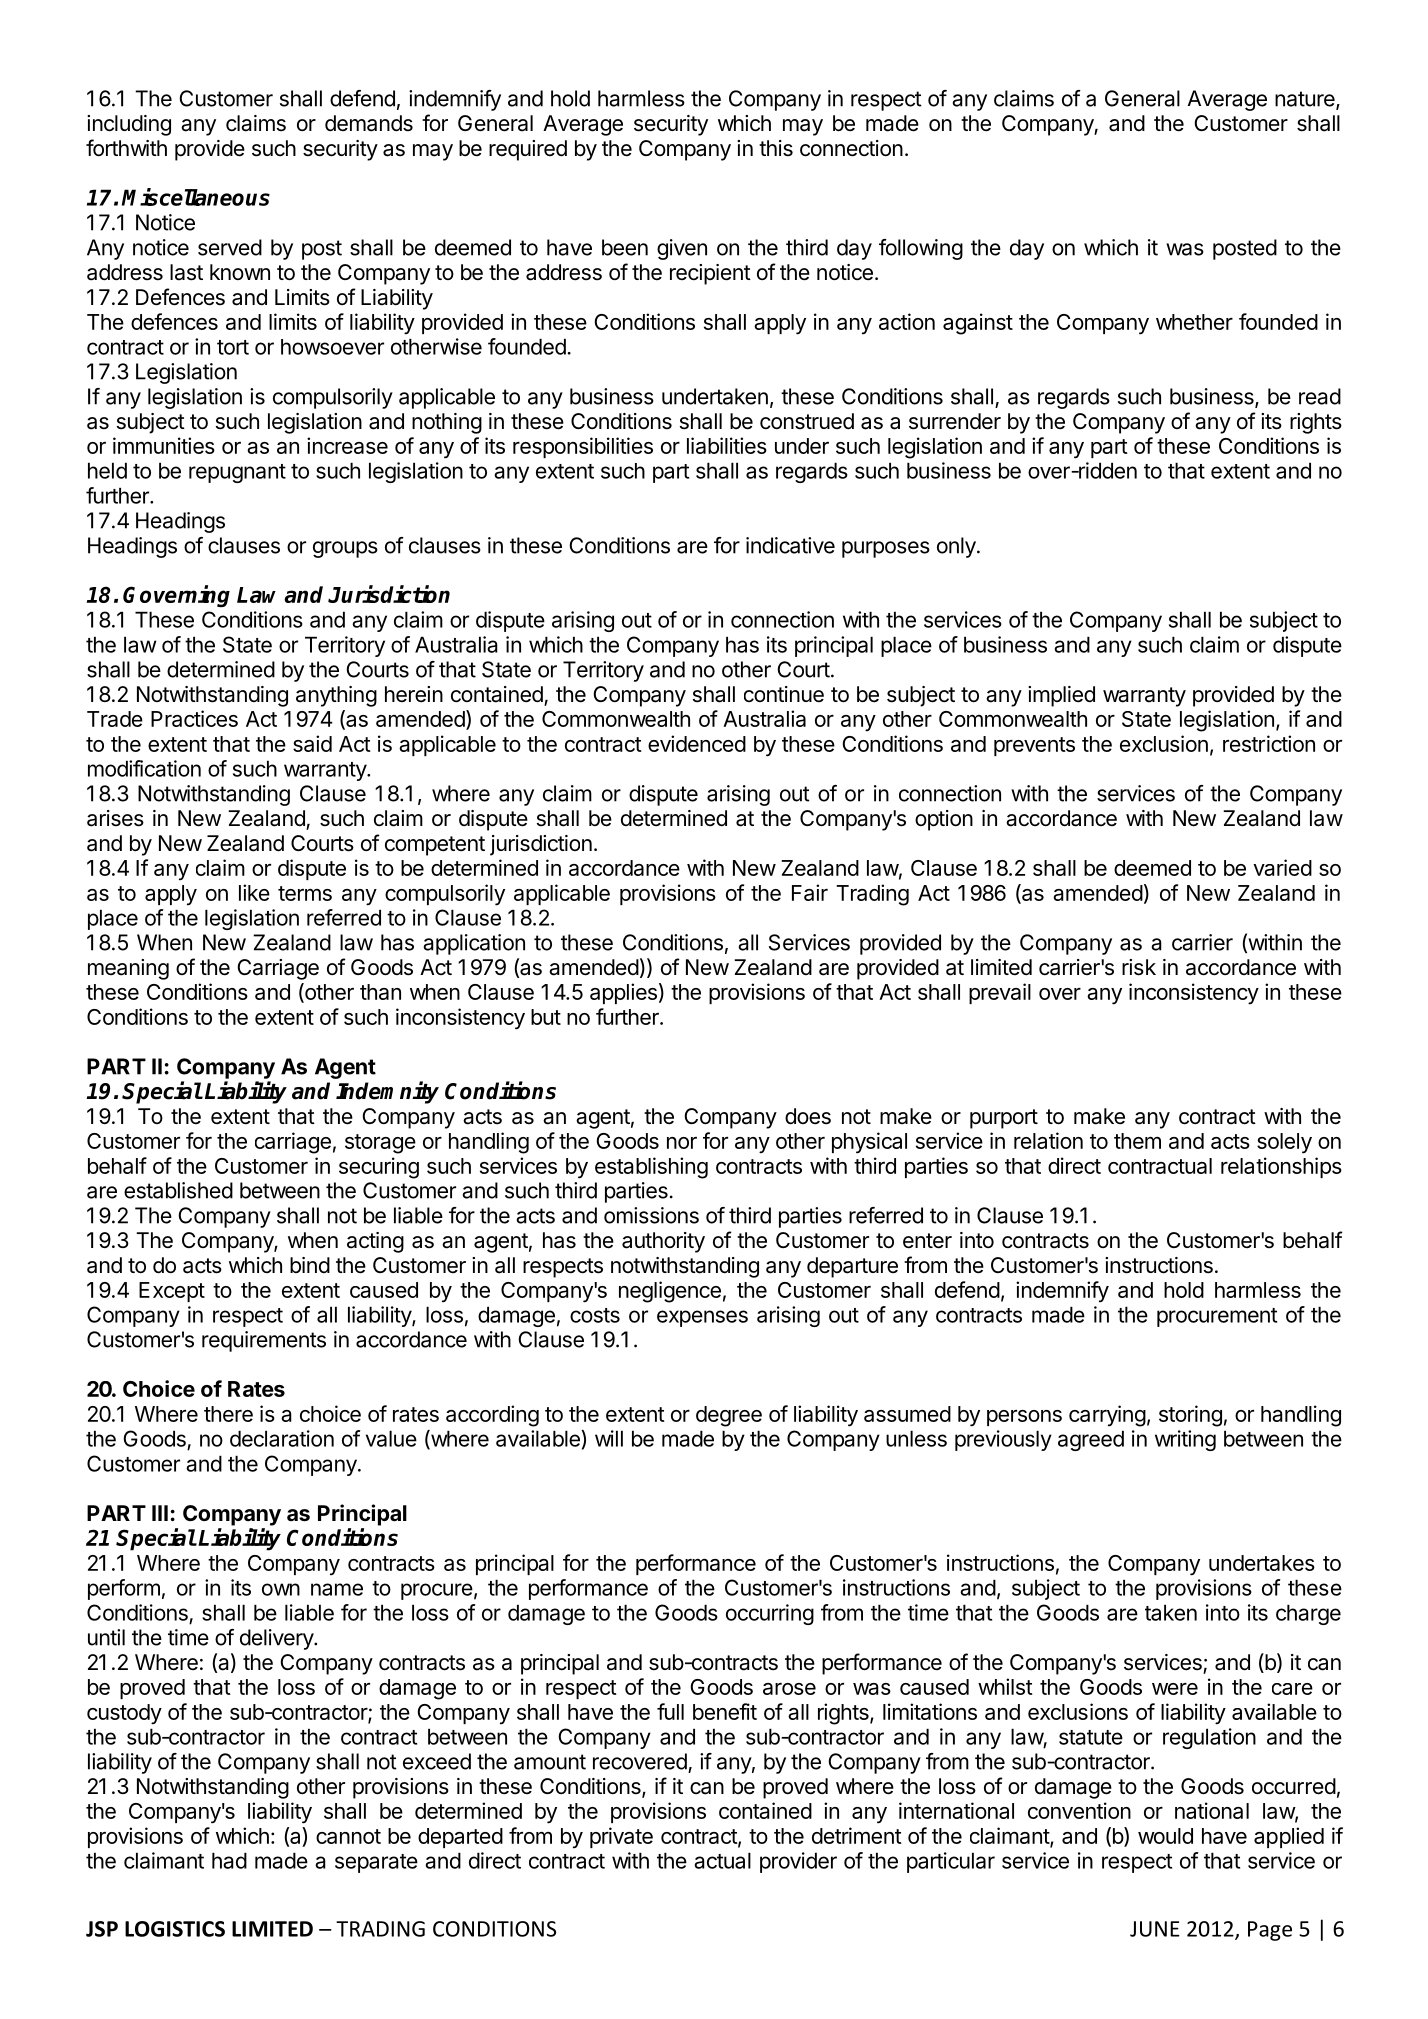 The image size is (1428, 2019). I want to click on nature, so click(1306, 100).
